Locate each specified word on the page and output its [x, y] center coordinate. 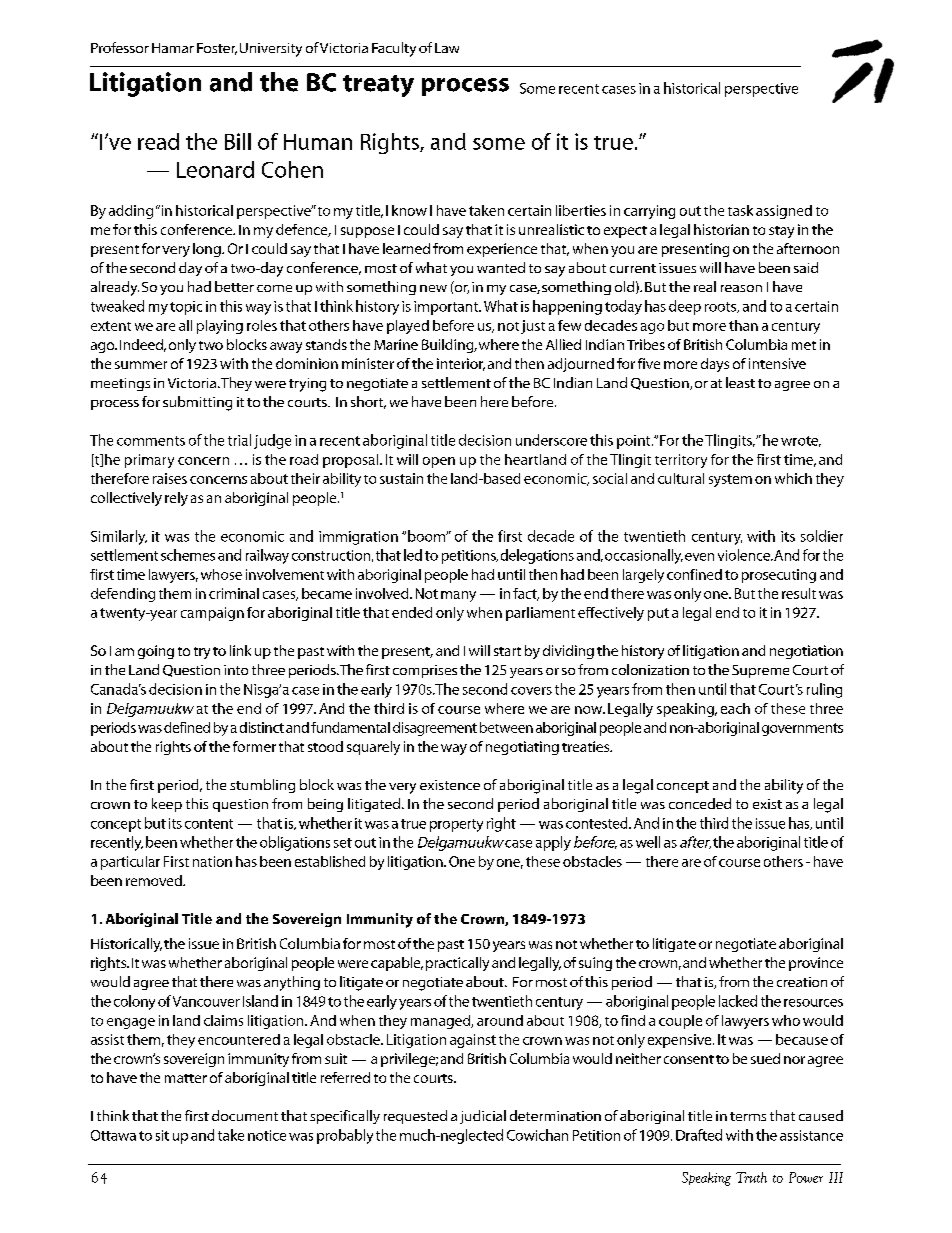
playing [220, 327]
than [743, 325]
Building [449, 346]
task [740, 210]
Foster [217, 49]
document [245, 1115]
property [456, 825]
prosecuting [779, 576]
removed [155, 880]
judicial [483, 1117]
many [458, 596]
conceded [700, 803]
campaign [212, 614]
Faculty [394, 49]
